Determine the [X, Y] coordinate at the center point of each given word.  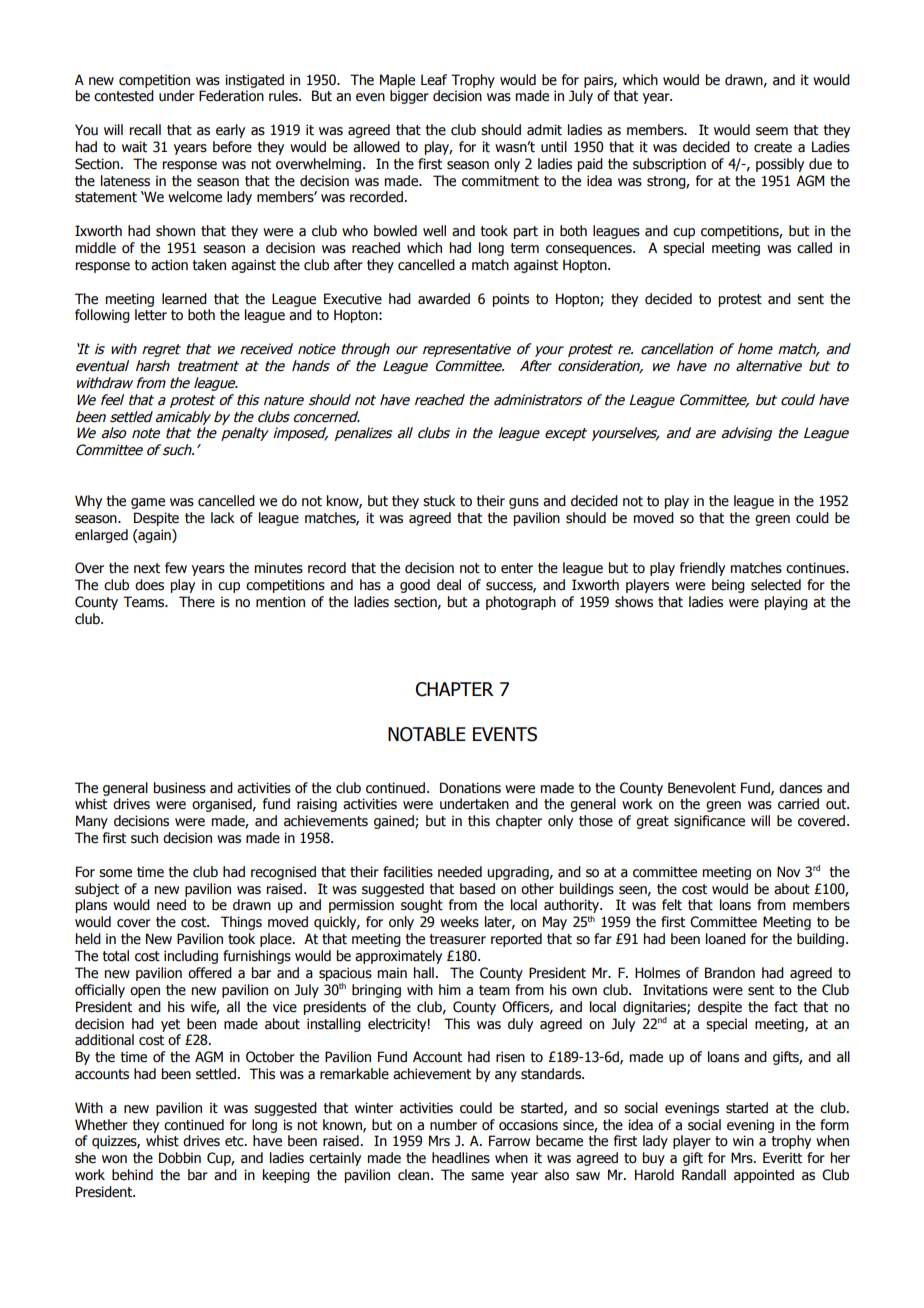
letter [151, 315]
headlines [461, 1158]
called [814, 248]
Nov [788, 872]
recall [145, 130]
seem [772, 131]
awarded [444, 299]
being [728, 586]
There [197, 602]
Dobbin [180, 1158]
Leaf [434, 80]
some [115, 873]
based [477, 889]
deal [449, 585]
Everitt [782, 1158]
